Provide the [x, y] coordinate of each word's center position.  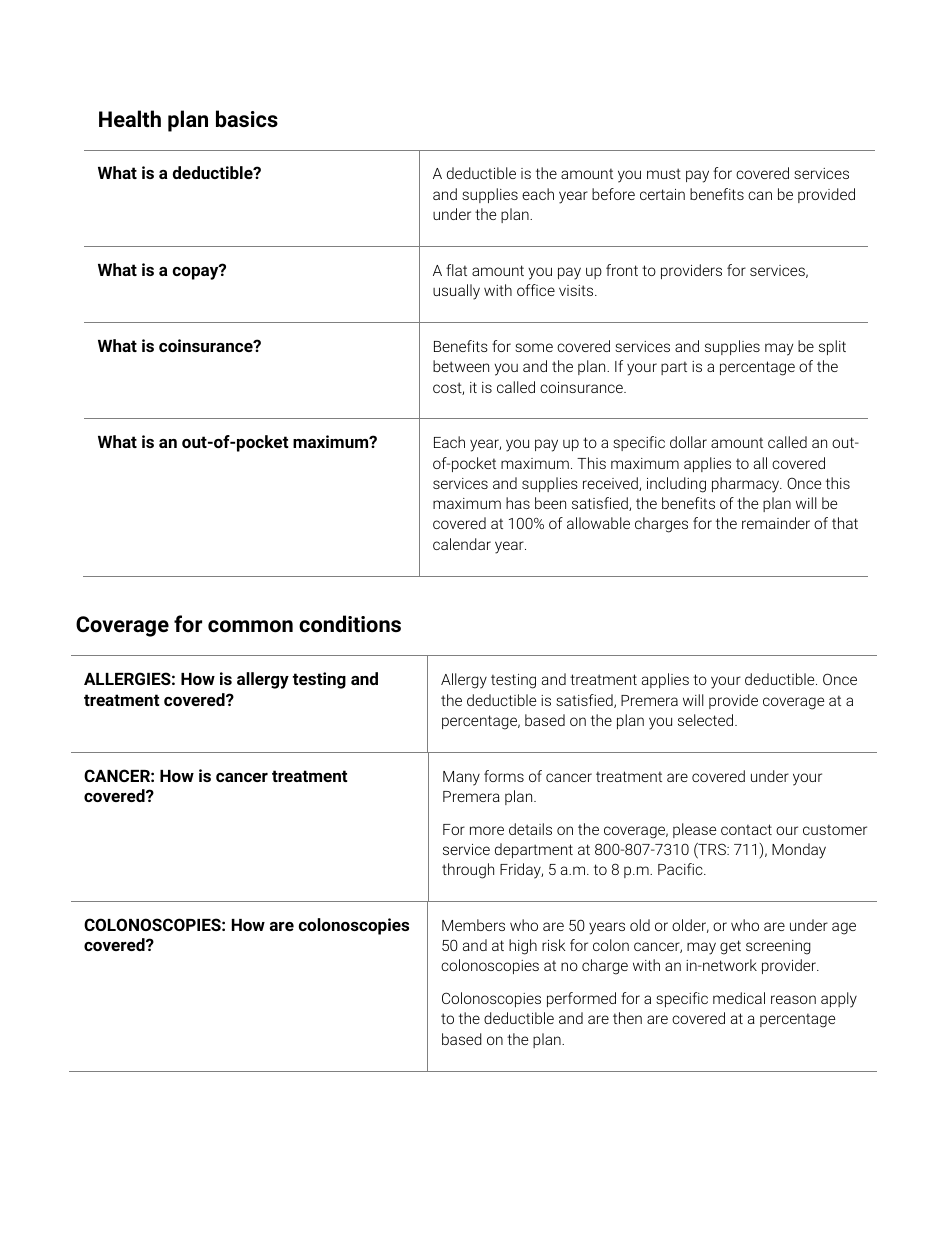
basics [247, 119]
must [664, 173]
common [250, 626]
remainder [776, 523]
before [613, 194]
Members [473, 925]
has [518, 503]
